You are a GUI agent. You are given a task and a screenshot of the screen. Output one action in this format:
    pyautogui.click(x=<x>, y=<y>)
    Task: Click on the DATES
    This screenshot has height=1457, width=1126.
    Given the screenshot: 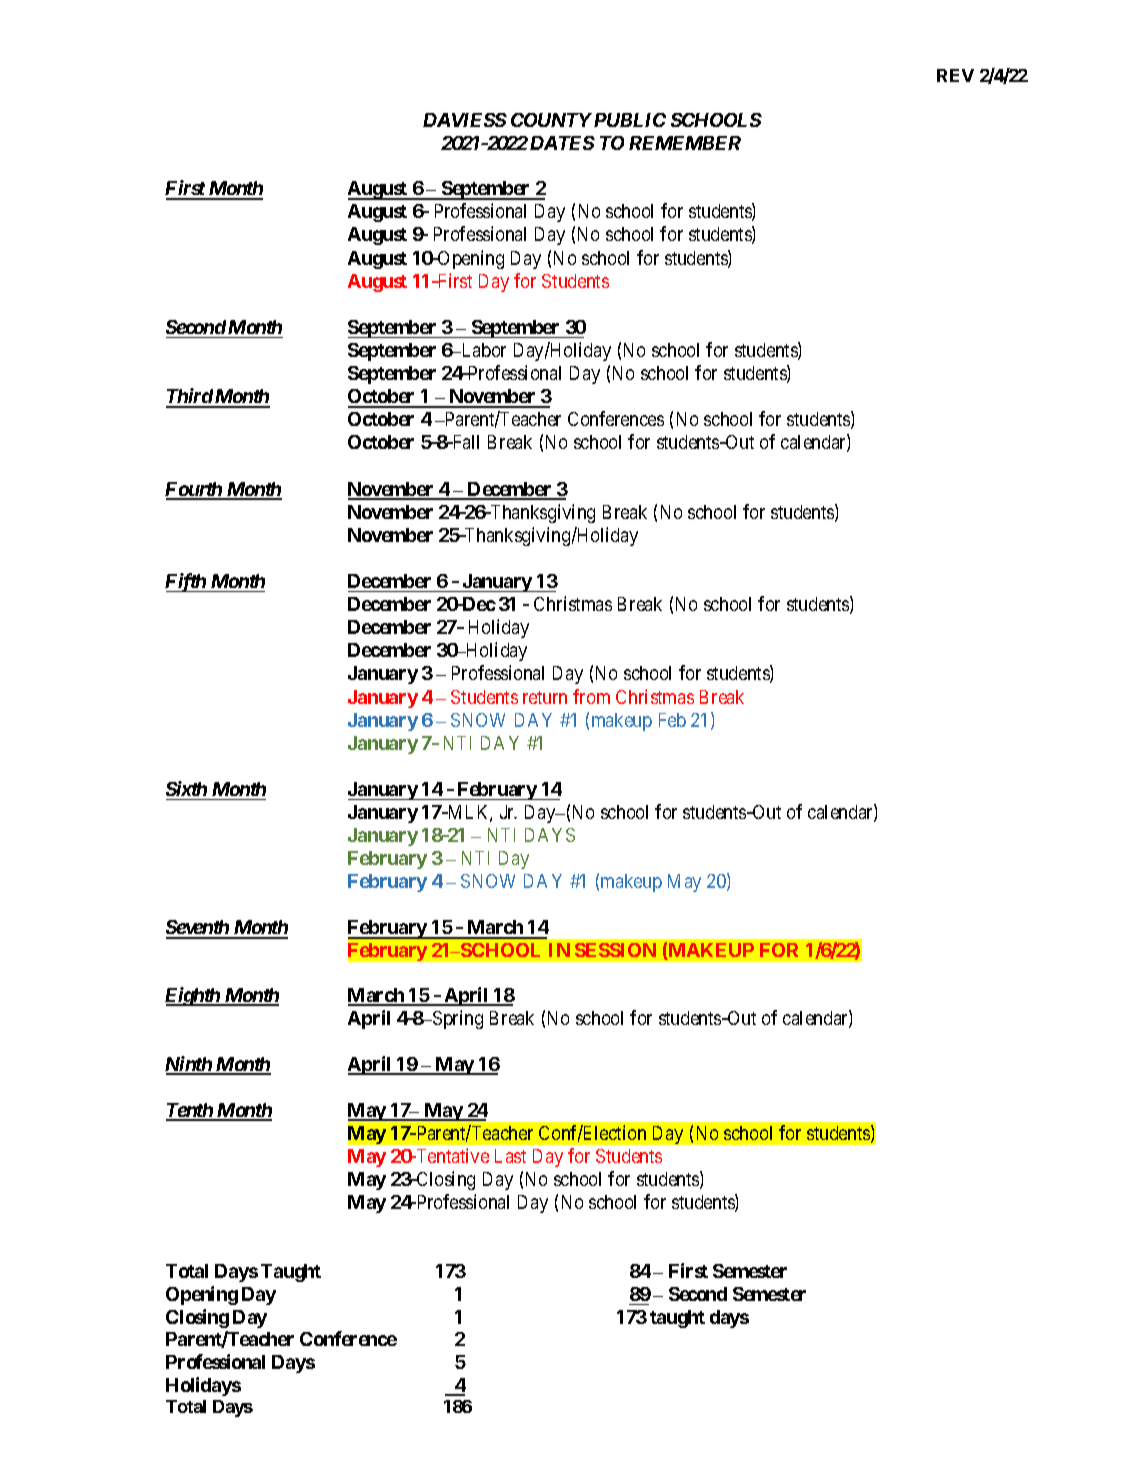 What is the action you would take?
    pyautogui.click(x=562, y=143)
